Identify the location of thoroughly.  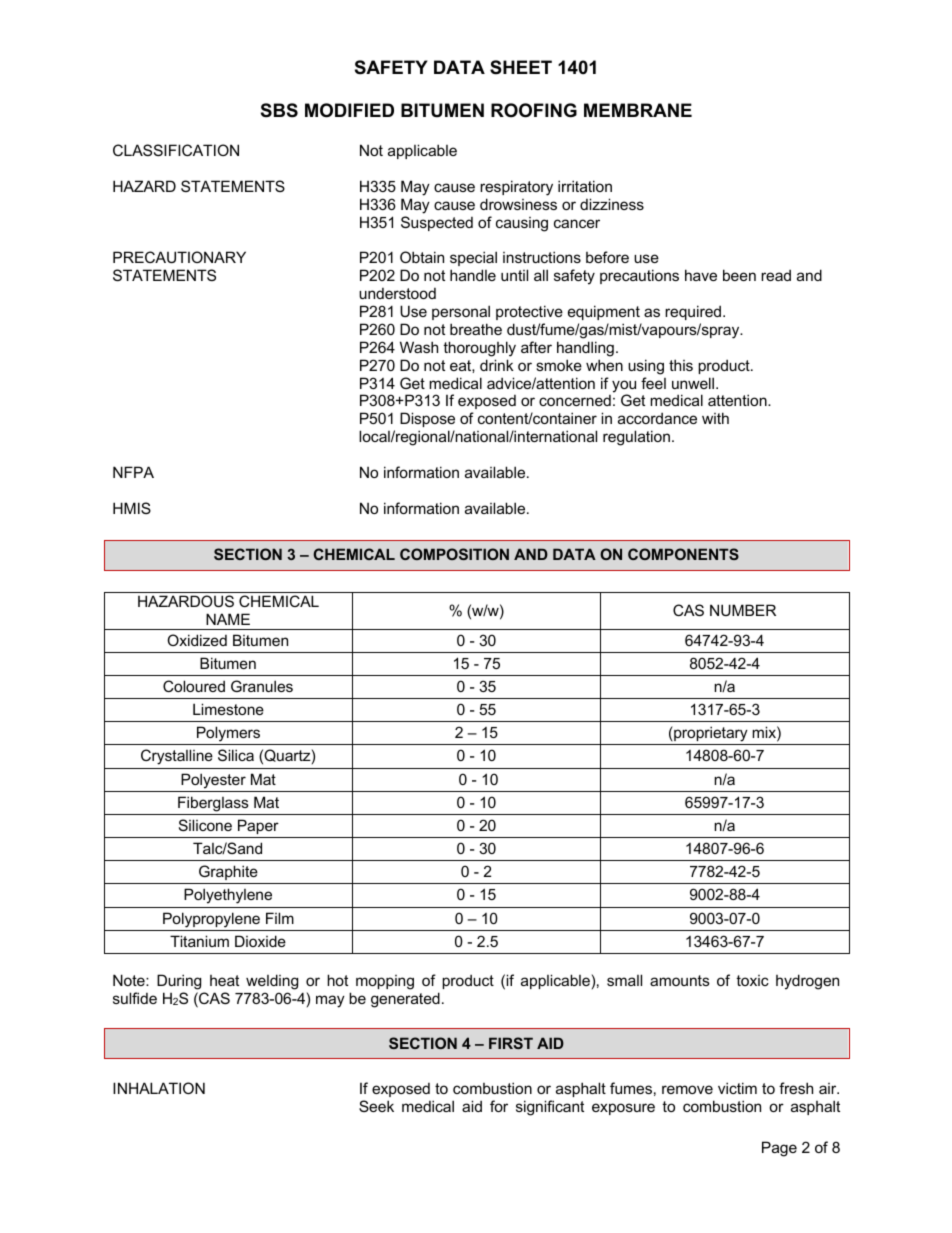
(479, 349).
